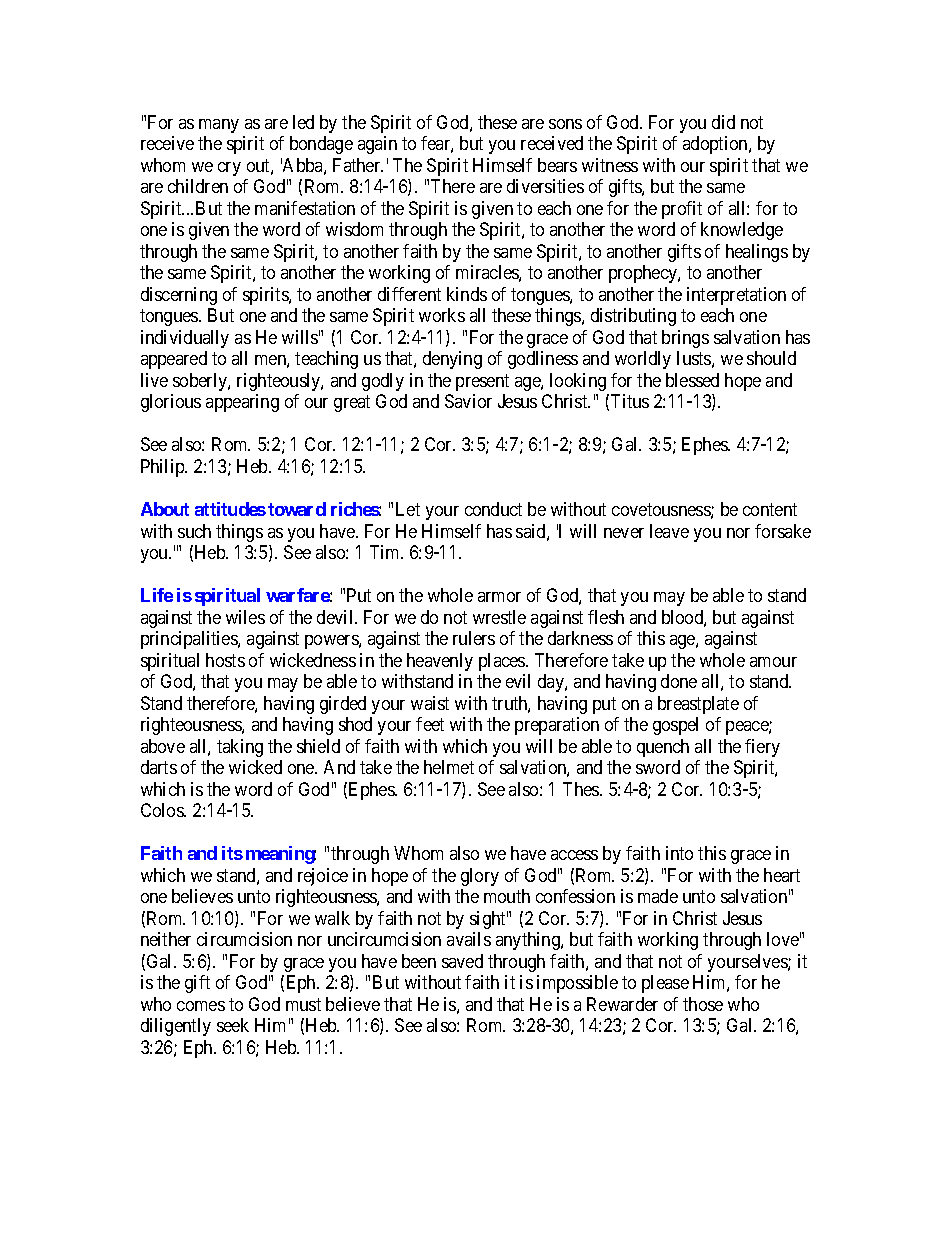  What do you see at coordinates (557, 165) in the image?
I see `bears` at bounding box center [557, 165].
